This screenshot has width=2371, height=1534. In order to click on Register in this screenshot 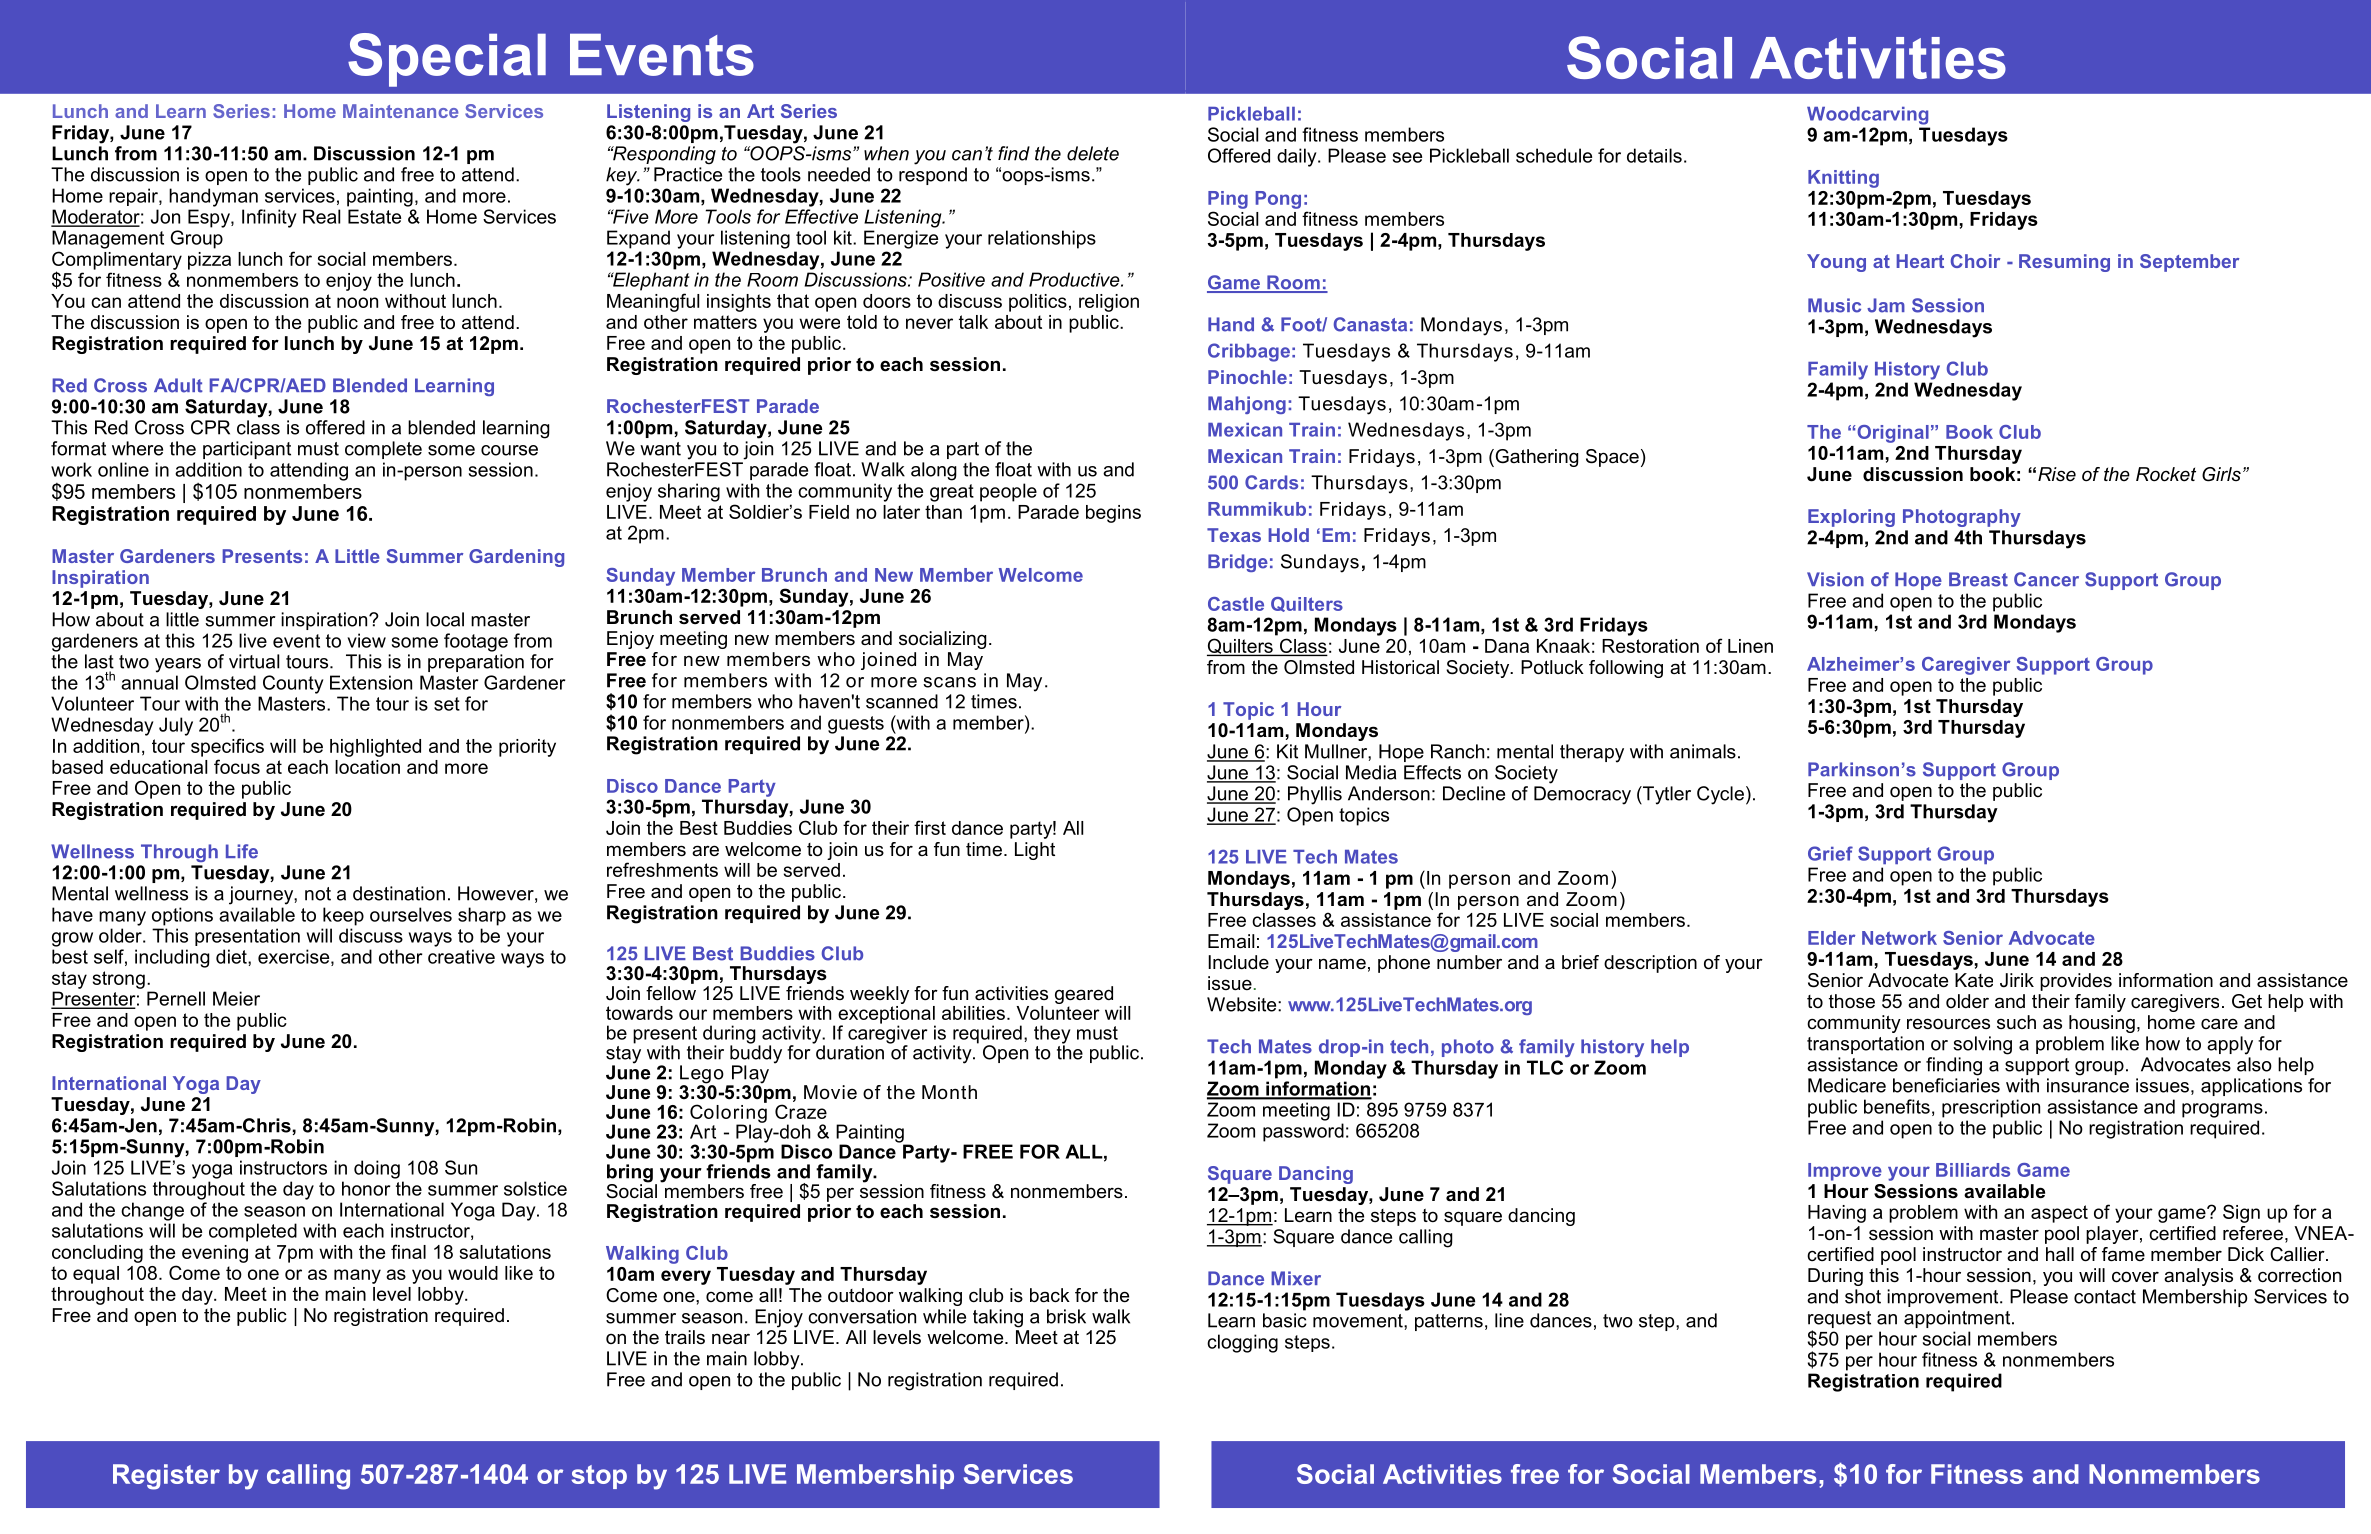, I will do `click(166, 1477)`.
